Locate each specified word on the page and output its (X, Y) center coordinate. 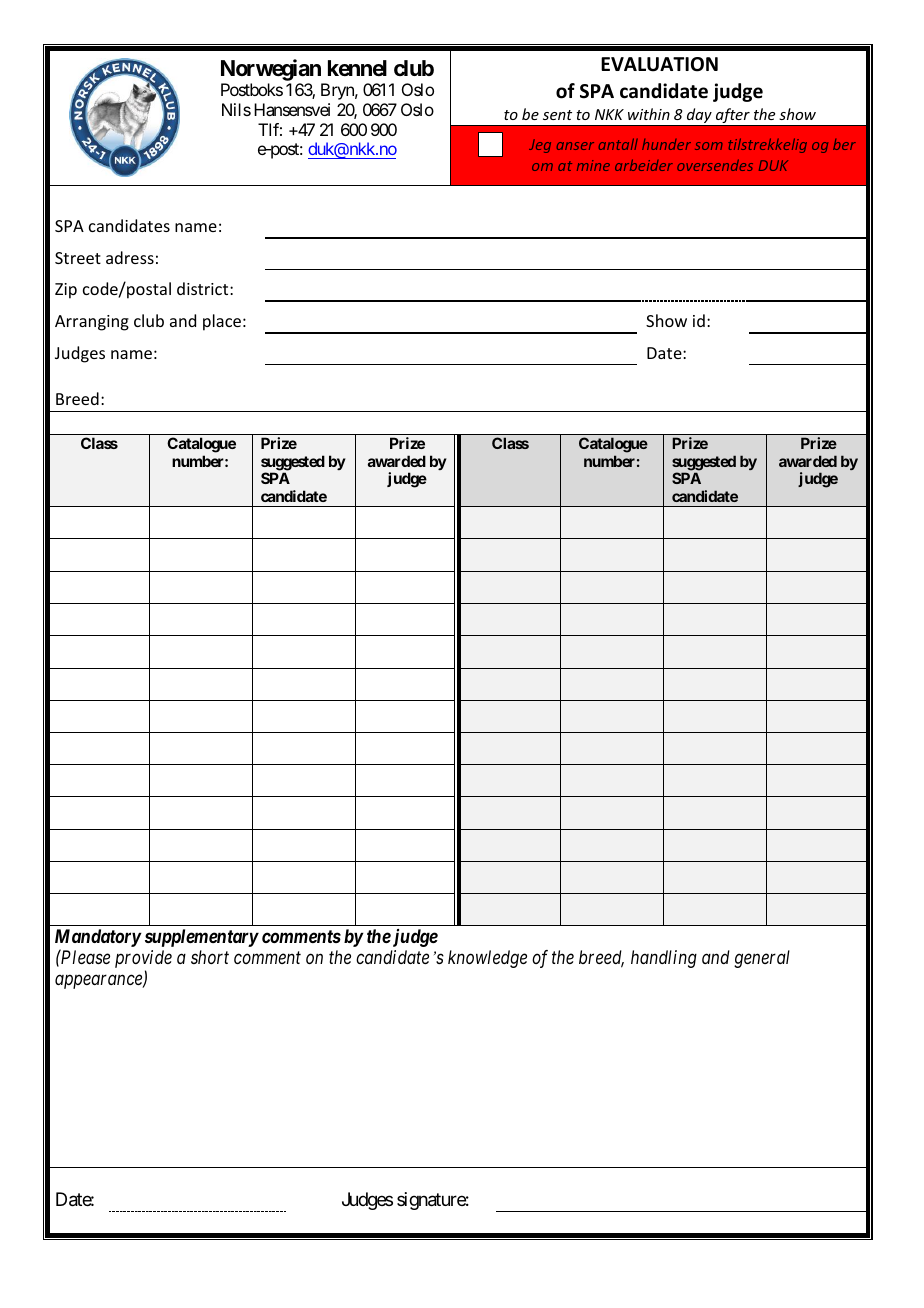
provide (143, 960)
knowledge (487, 959)
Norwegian (272, 71)
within (649, 114)
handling (664, 959)
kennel (357, 68)
